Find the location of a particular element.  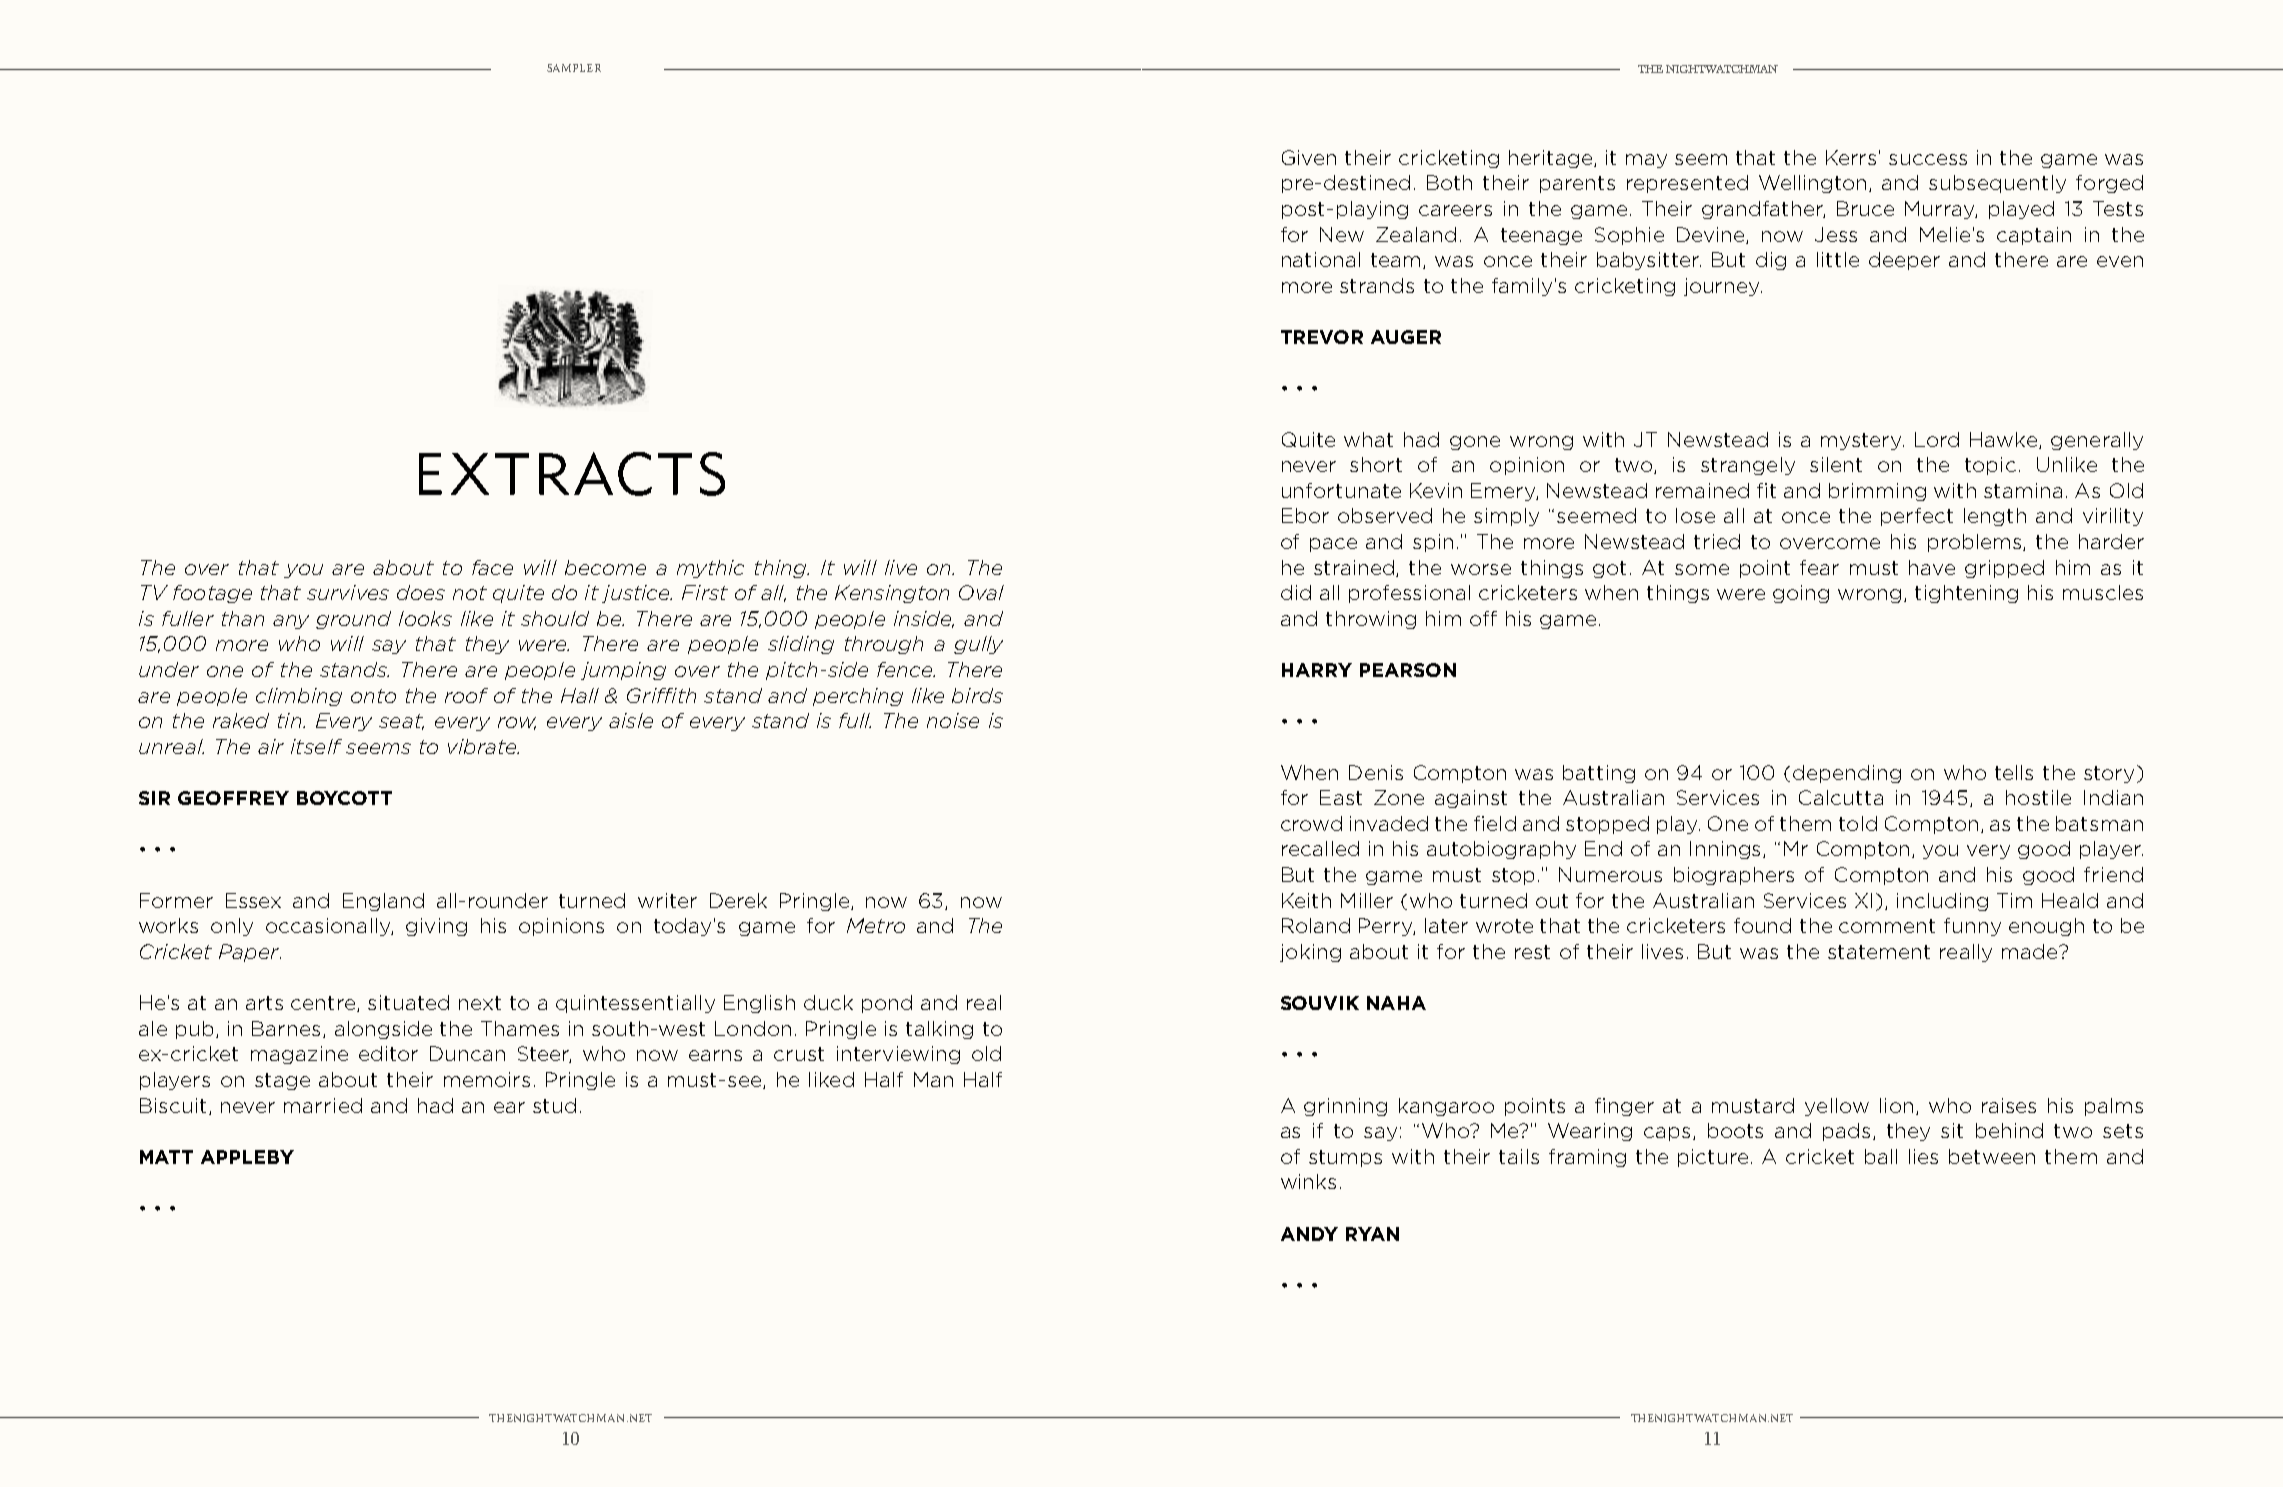

crowd is located at coordinates (1311, 823).
